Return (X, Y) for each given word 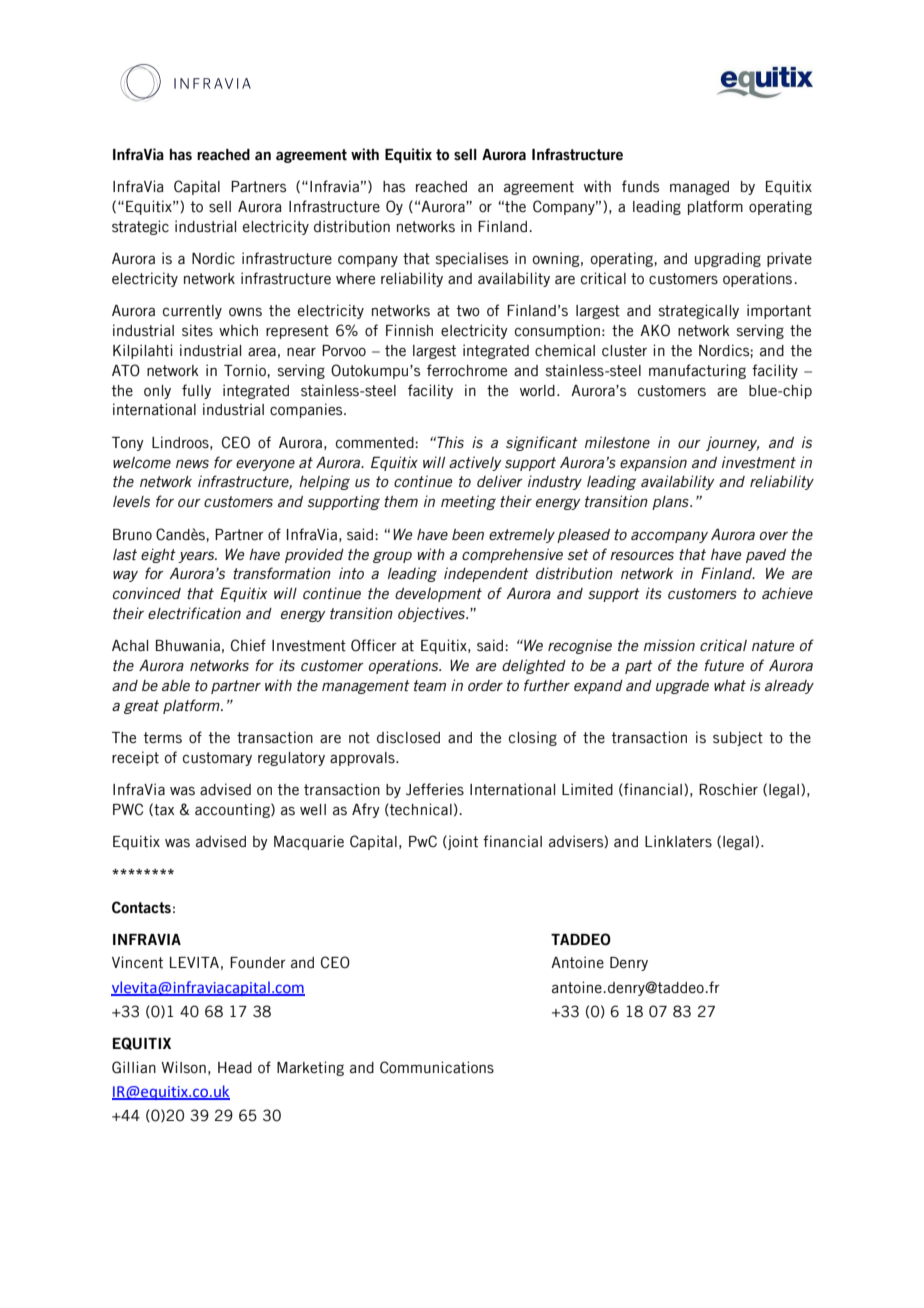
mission (669, 645)
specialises (472, 259)
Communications (437, 1067)
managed (699, 188)
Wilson (183, 1067)
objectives (433, 614)
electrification (194, 613)
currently (192, 312)
